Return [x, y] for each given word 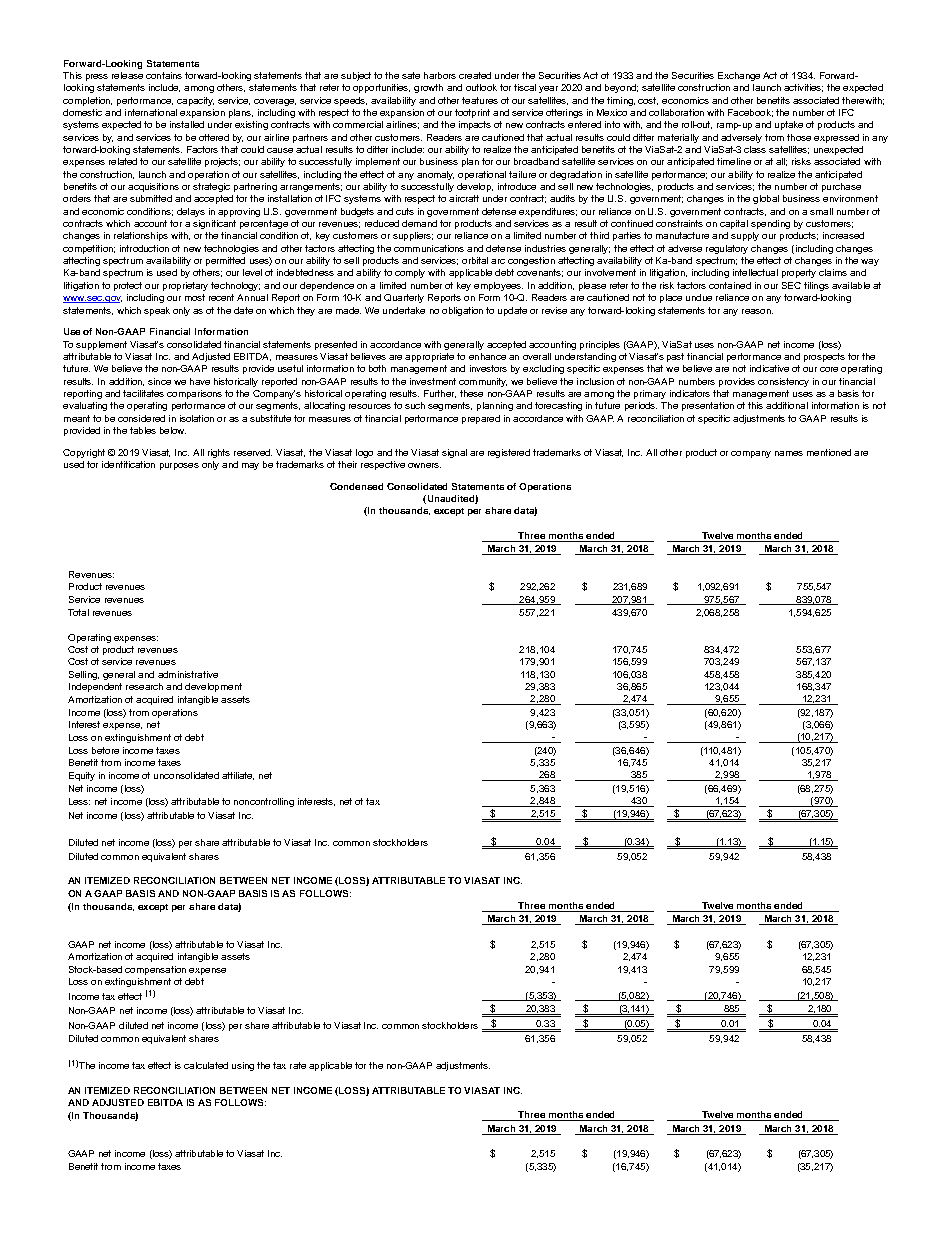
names [789, 453]
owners [424, 465]
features [480, 100]
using [243, 1066]
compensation [155, 970]
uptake [789, 125]
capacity [195, 101]
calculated [206, 1065]
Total [78, 612]
